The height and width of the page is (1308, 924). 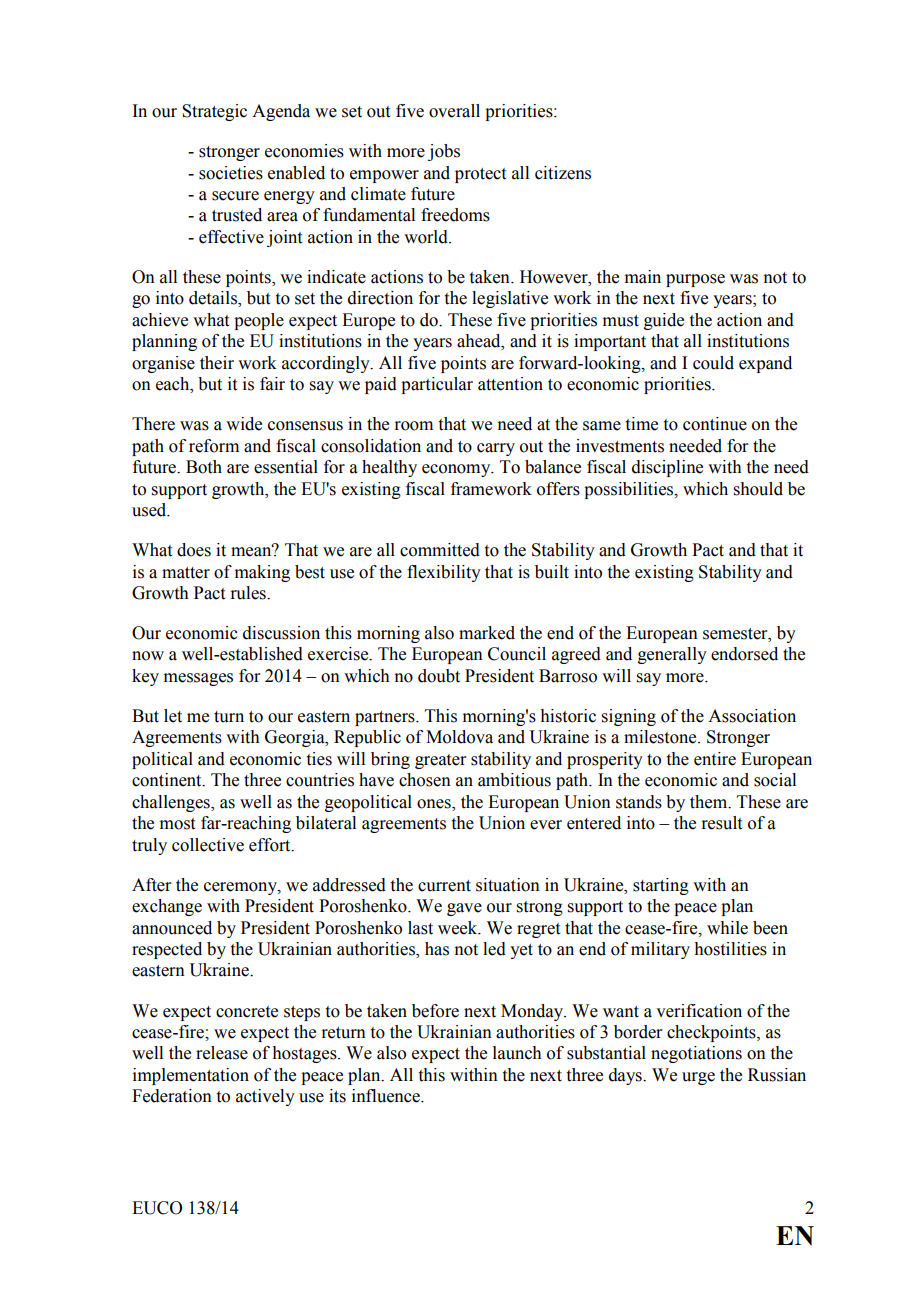 I want to click on flexibility, so click(x=444, y=573).
